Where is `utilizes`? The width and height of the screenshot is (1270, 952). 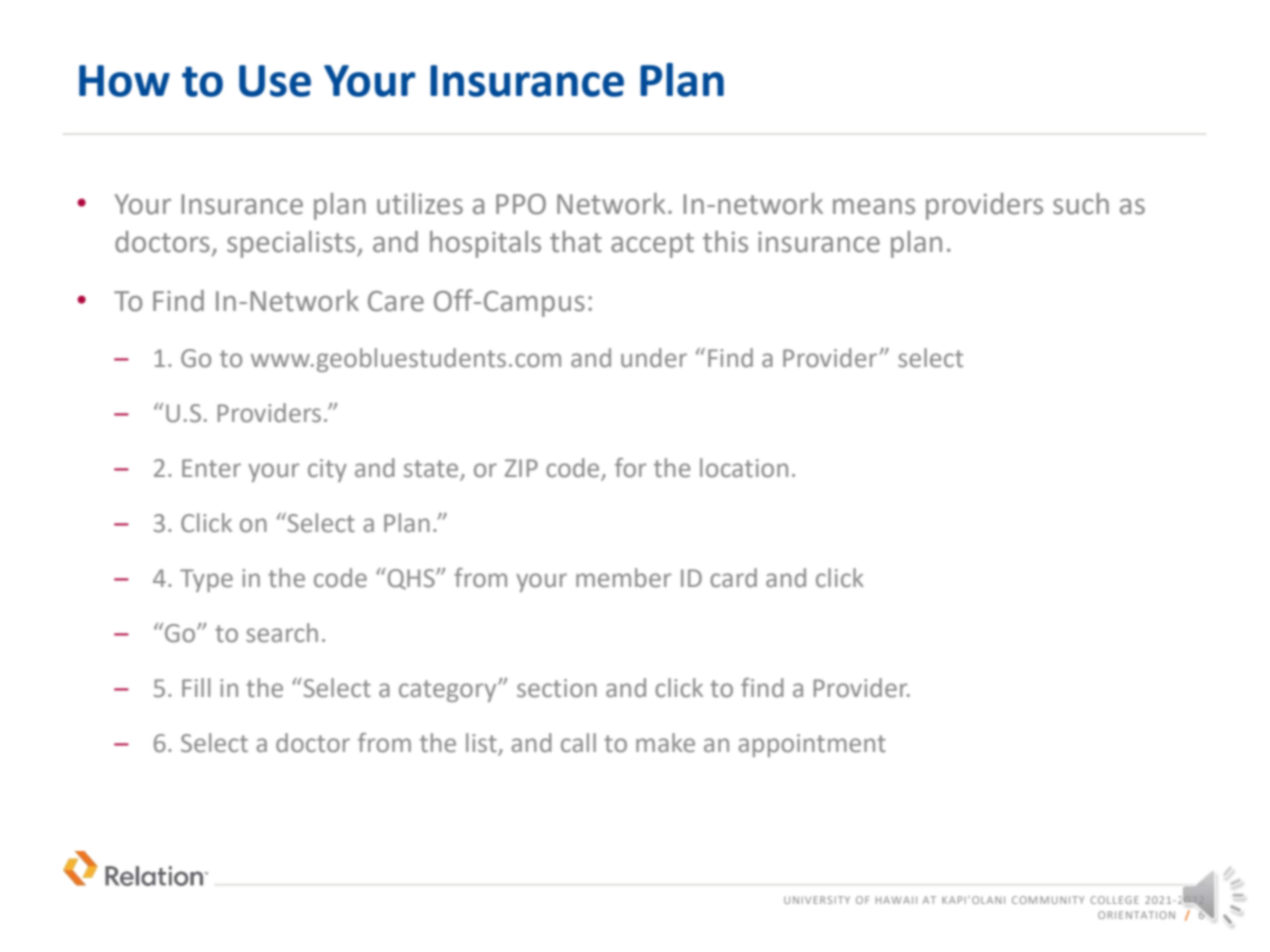 utilizes is located at coordinates (420, 204).
